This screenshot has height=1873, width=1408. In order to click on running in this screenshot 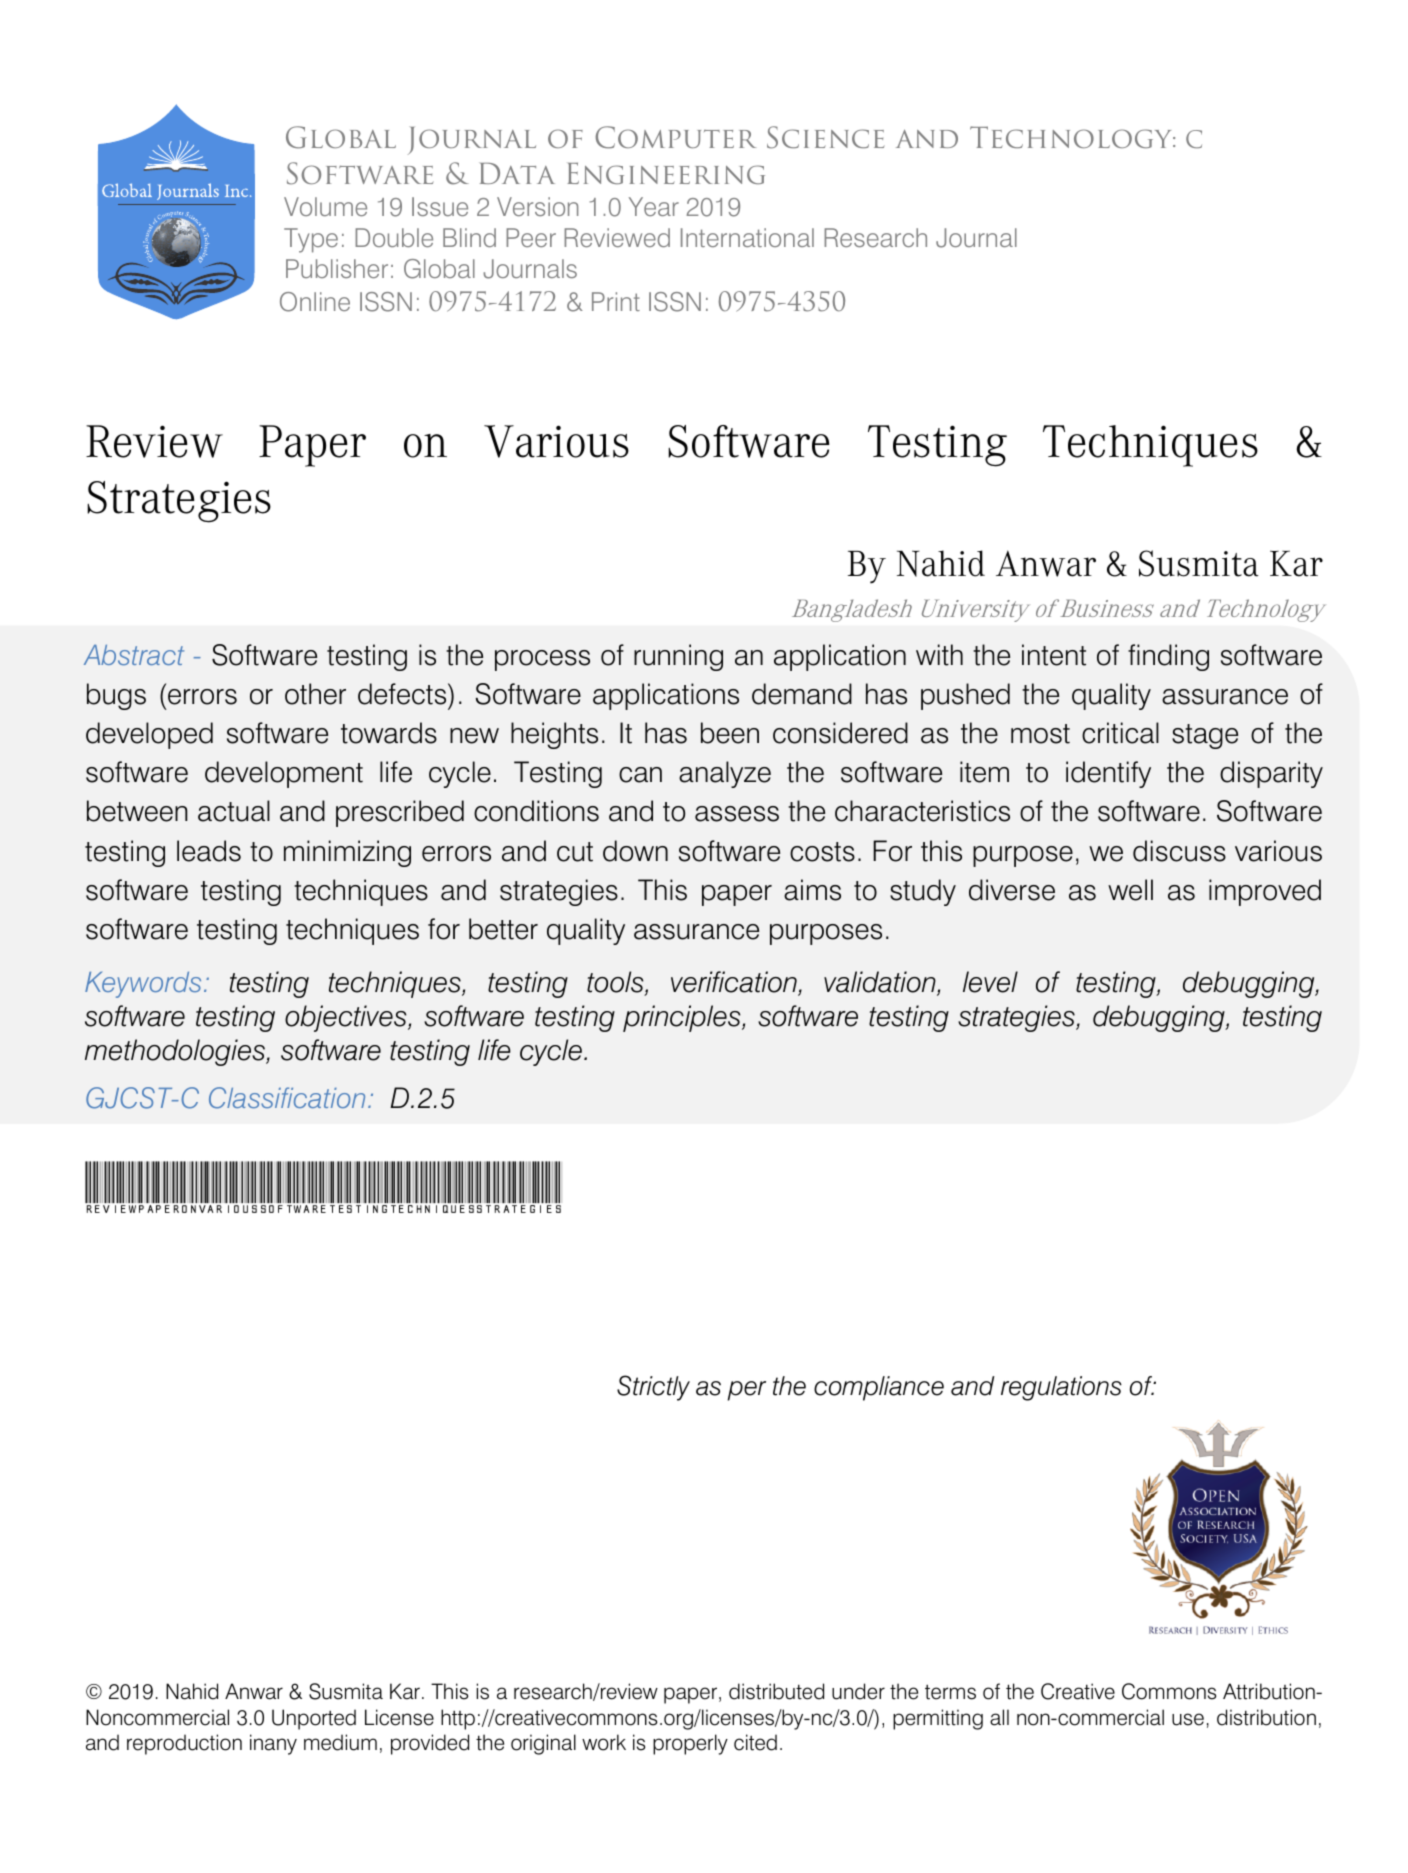, I will do `click(678, 657)`.
